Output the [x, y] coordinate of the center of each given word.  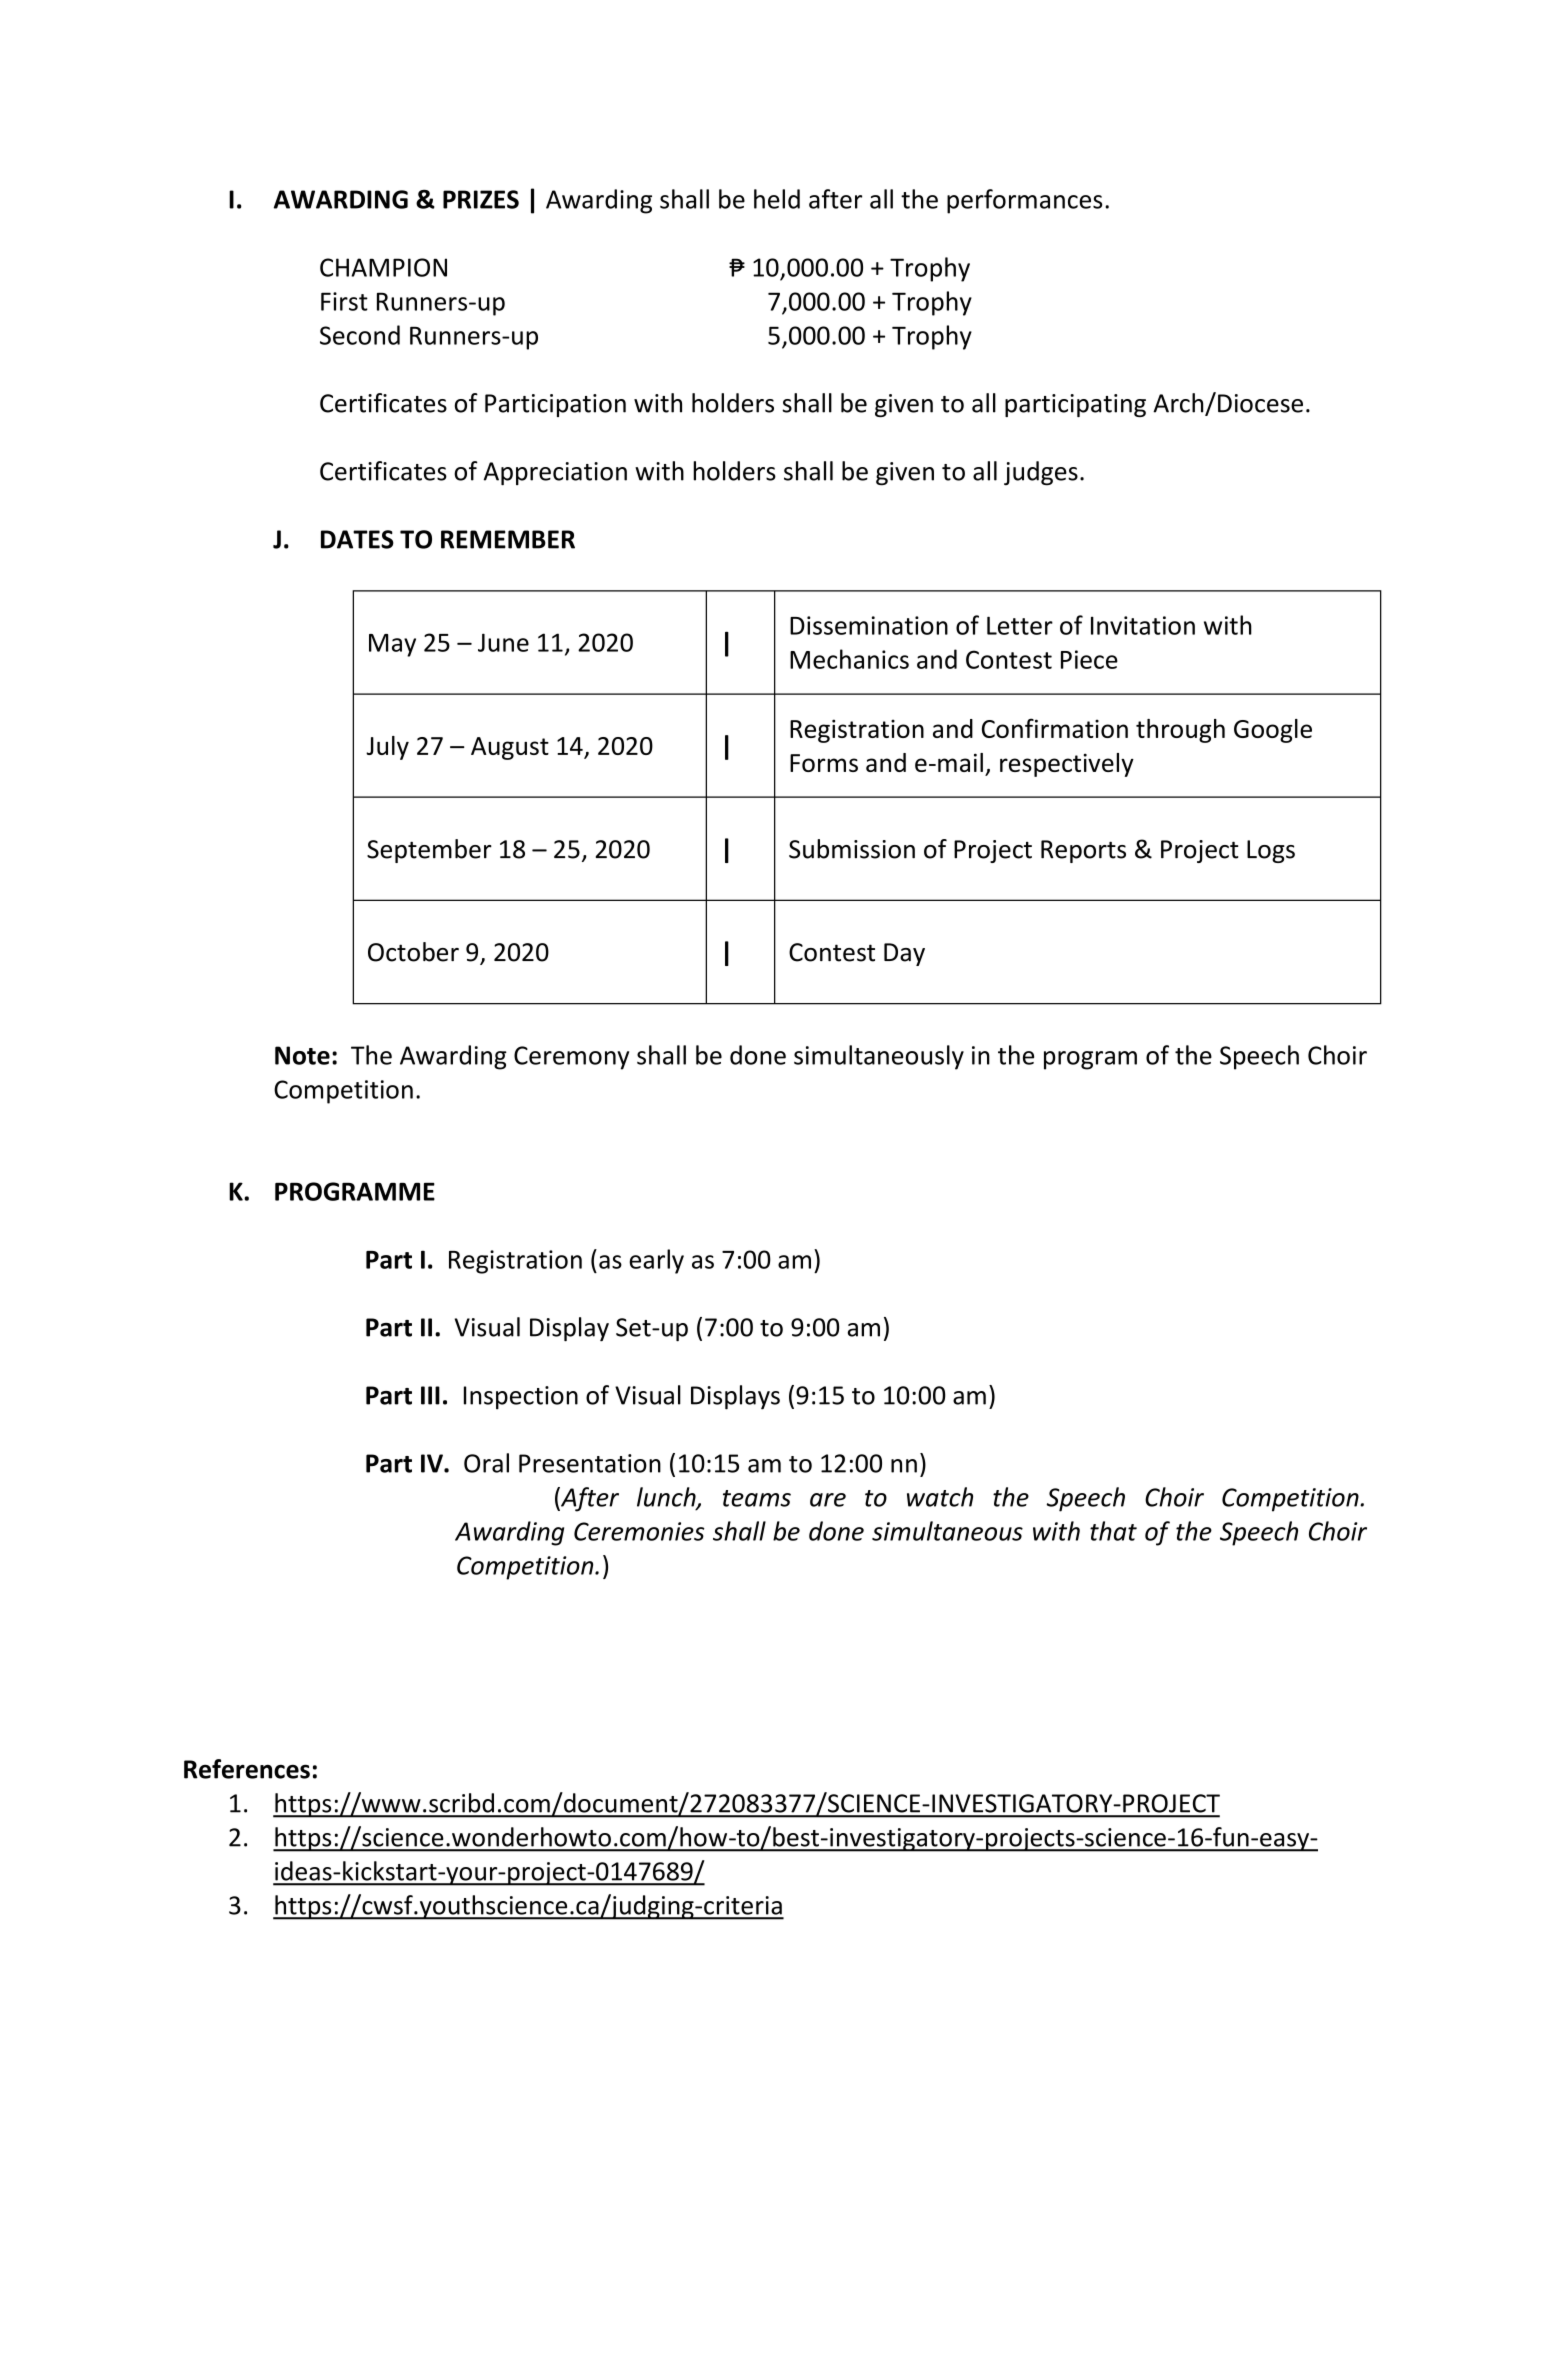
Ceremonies [639, 1531]
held [777, 199]
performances [1024, 201]
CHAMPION [383, 267]
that [1113, 1531]
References [247, 1769]
